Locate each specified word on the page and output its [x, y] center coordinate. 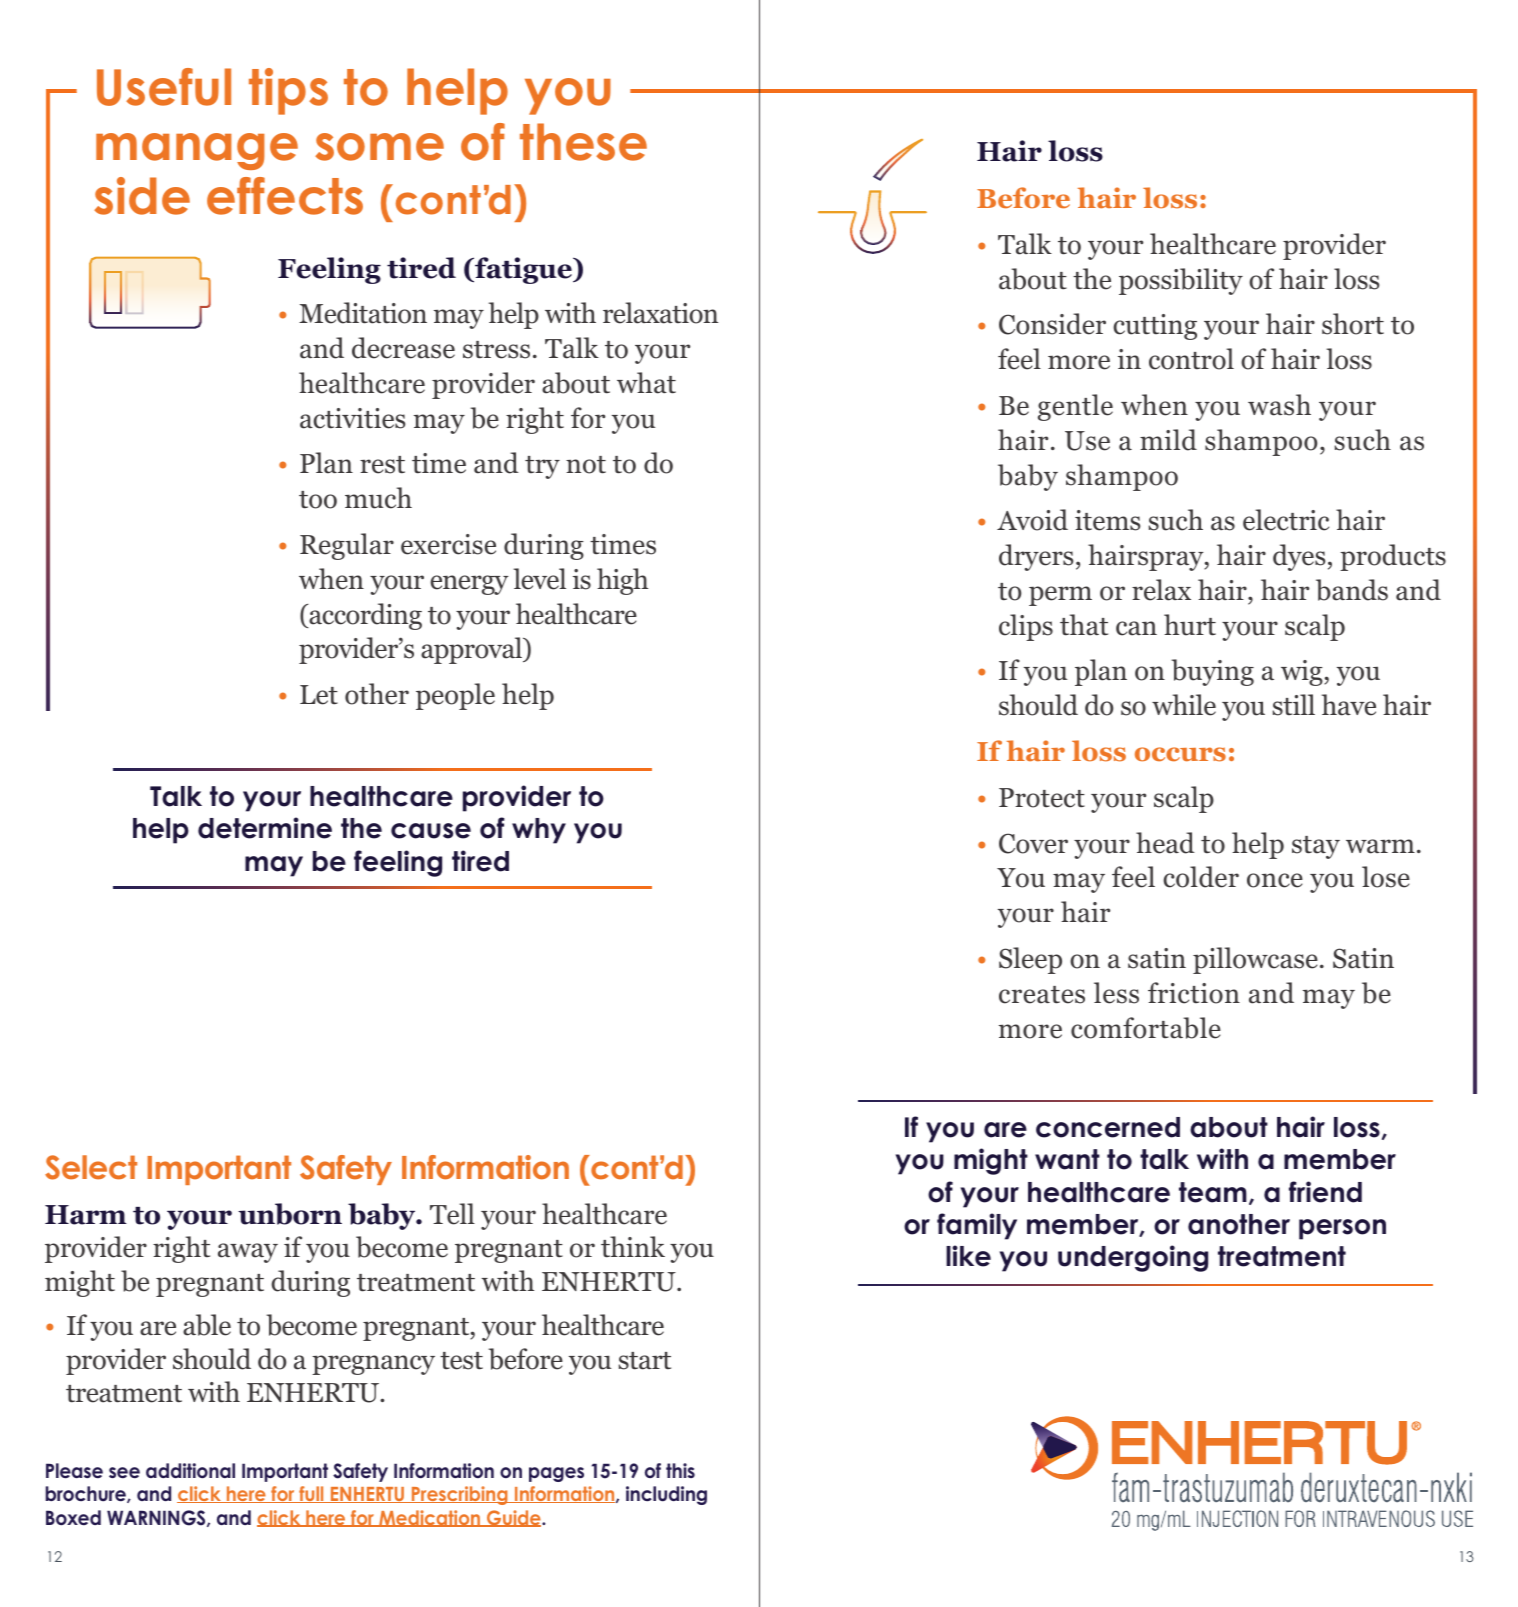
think [633, 1247]
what [646, 383]
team [1213, 1192]
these [583, 142]
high [622, 581]
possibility [1181, 281]
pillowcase [1255, 960]
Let [319, 695]
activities [352, 418]
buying [1212, 672]
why [539, 831]
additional [190, 1471]
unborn [290, 1214]
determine [265, 828]
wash [1279, 405]
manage [197, 151]
